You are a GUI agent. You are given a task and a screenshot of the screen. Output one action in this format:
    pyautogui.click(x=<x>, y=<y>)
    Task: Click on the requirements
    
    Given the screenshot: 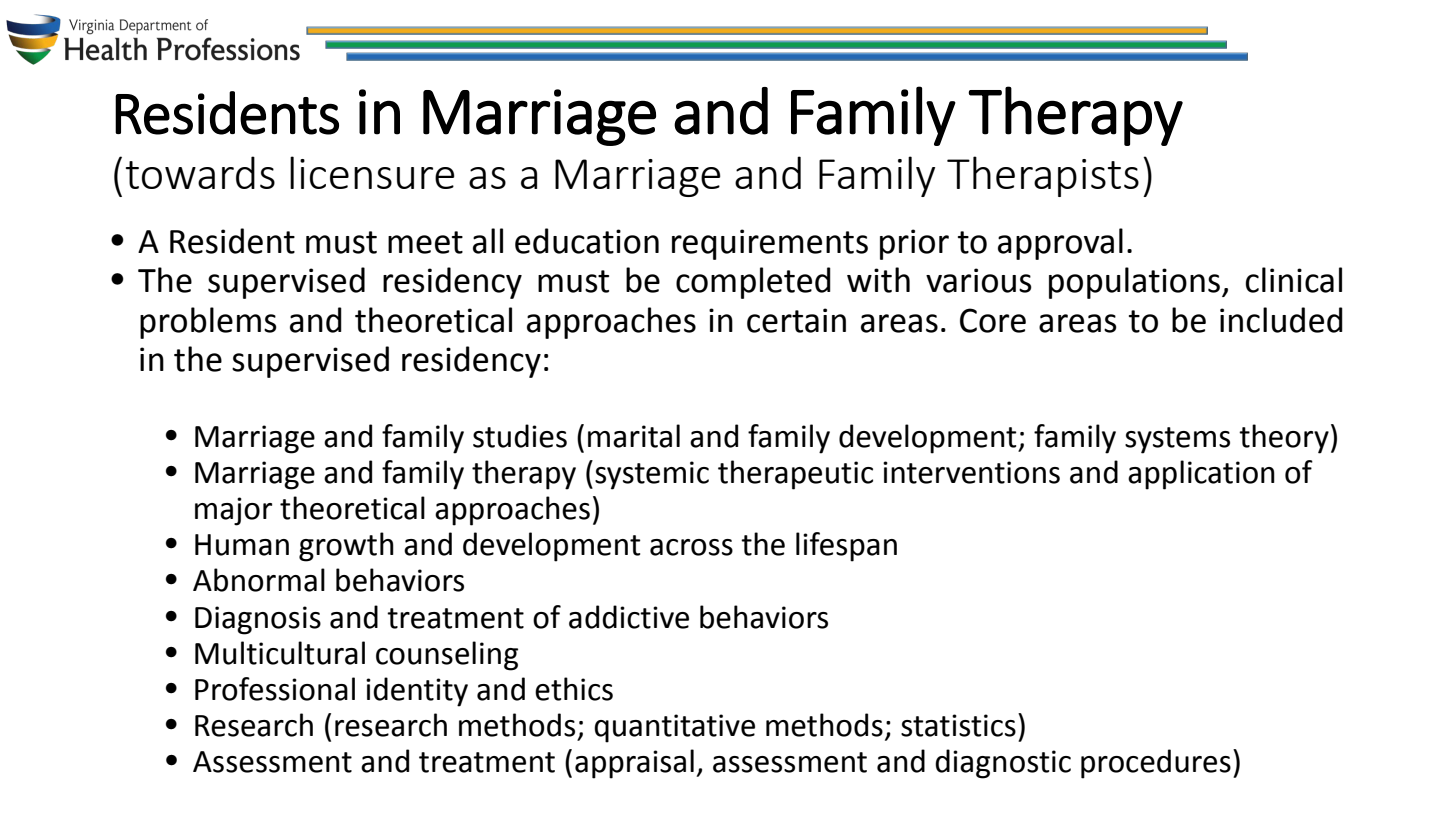 What is the action you would take?
    pyautogui.click(x=770, y=244)
